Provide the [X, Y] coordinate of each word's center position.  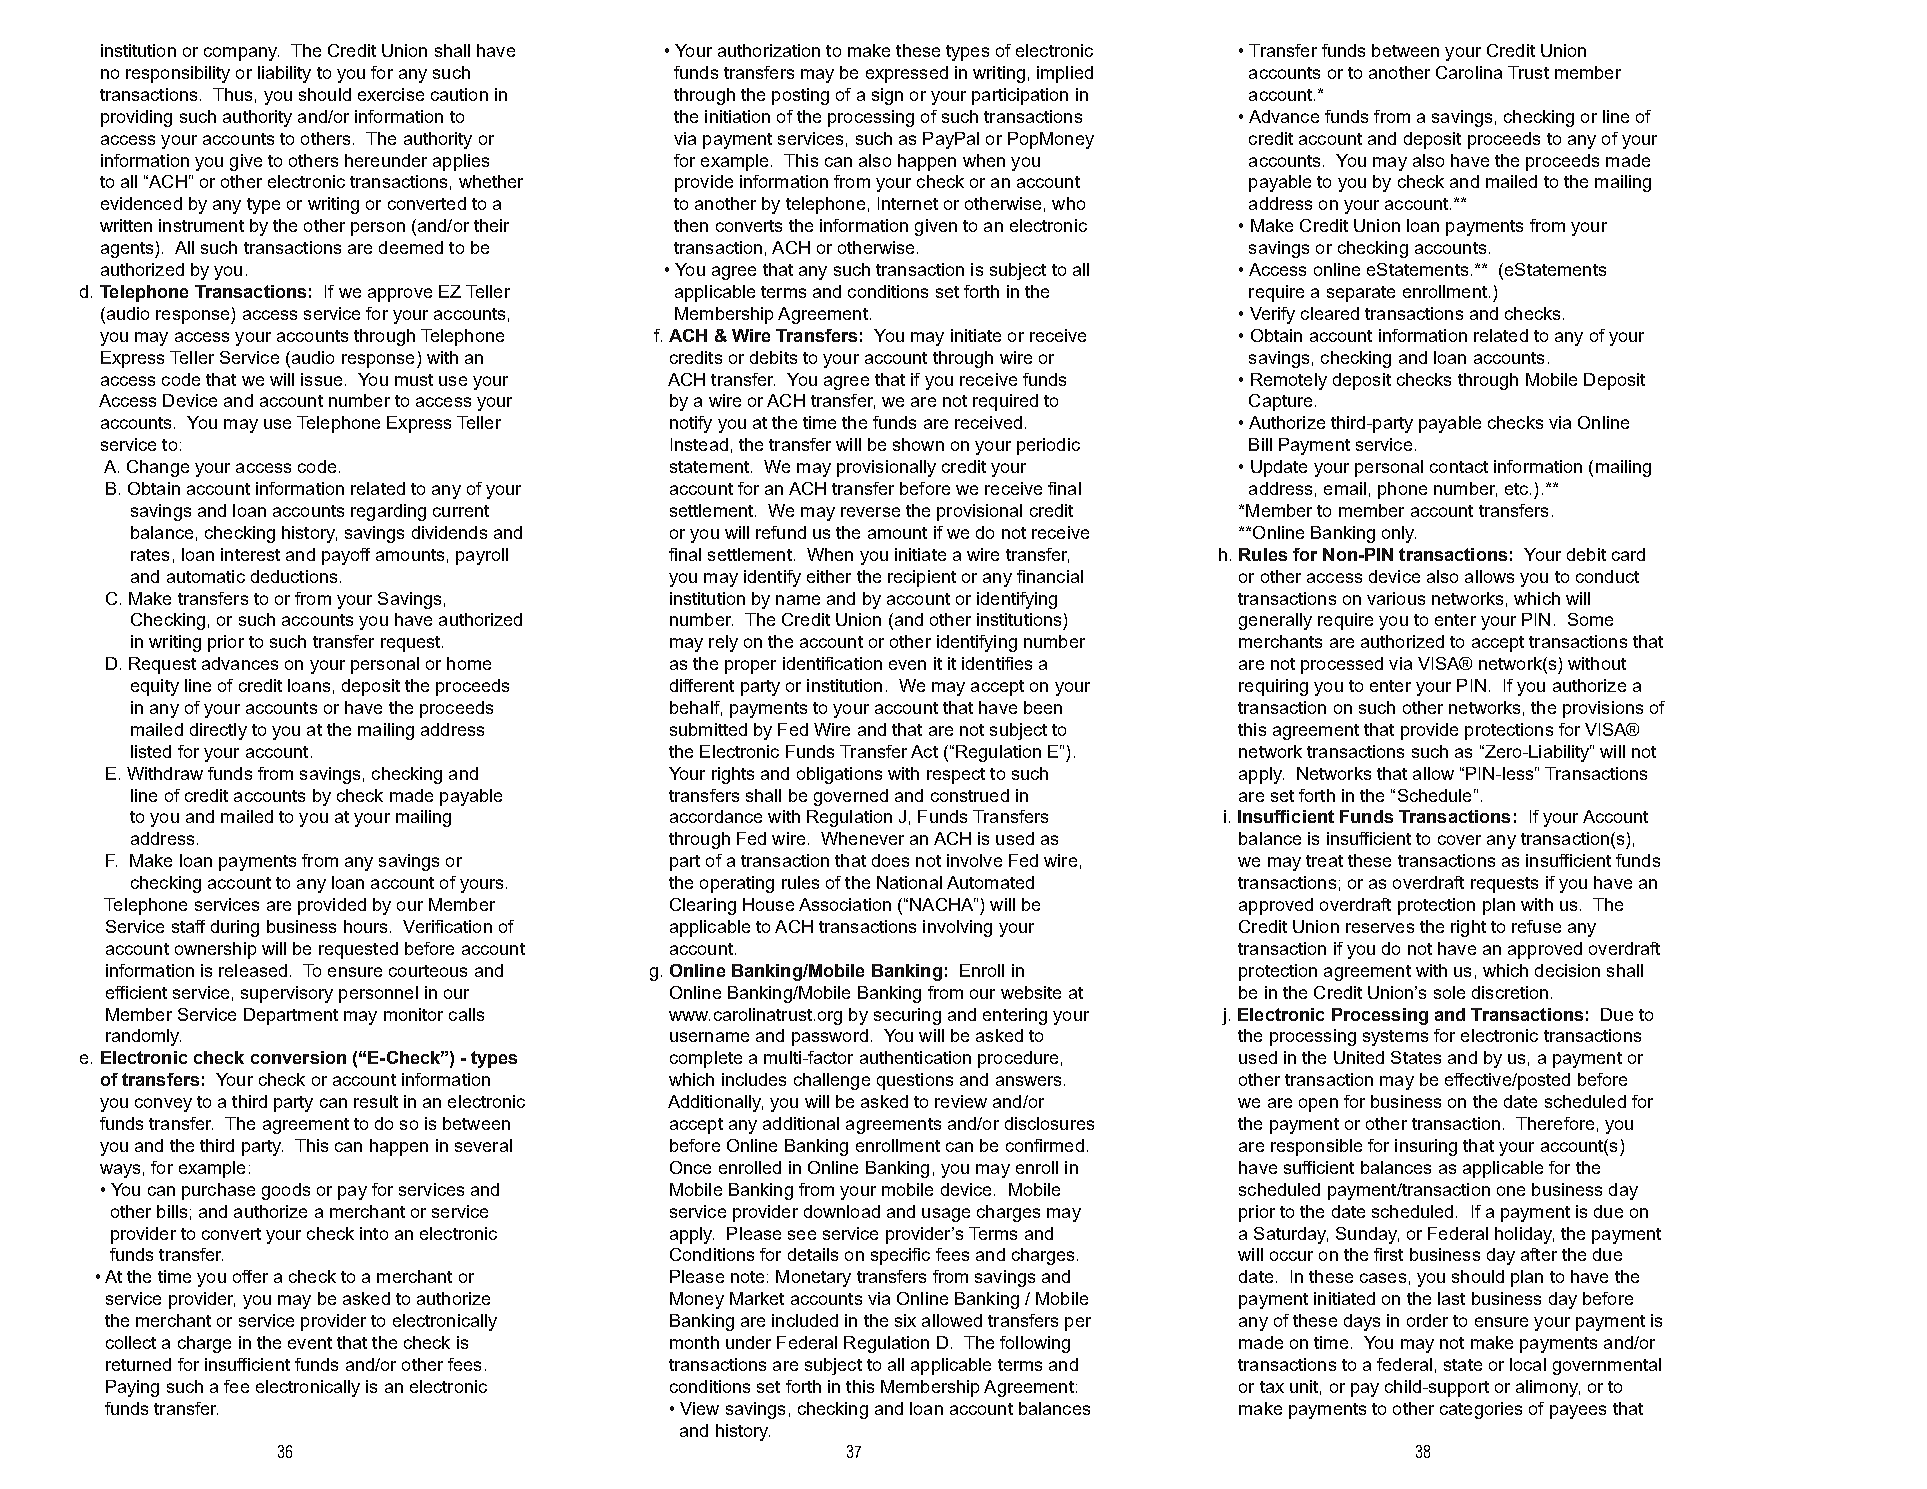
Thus [232, 94]
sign [887, 96]
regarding [388, 512]
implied [1065, 74]
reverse [870, 512]
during [235, 928]
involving [957, 928]
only [1399, 534]
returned [138, 1364]
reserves [1380, 928]
